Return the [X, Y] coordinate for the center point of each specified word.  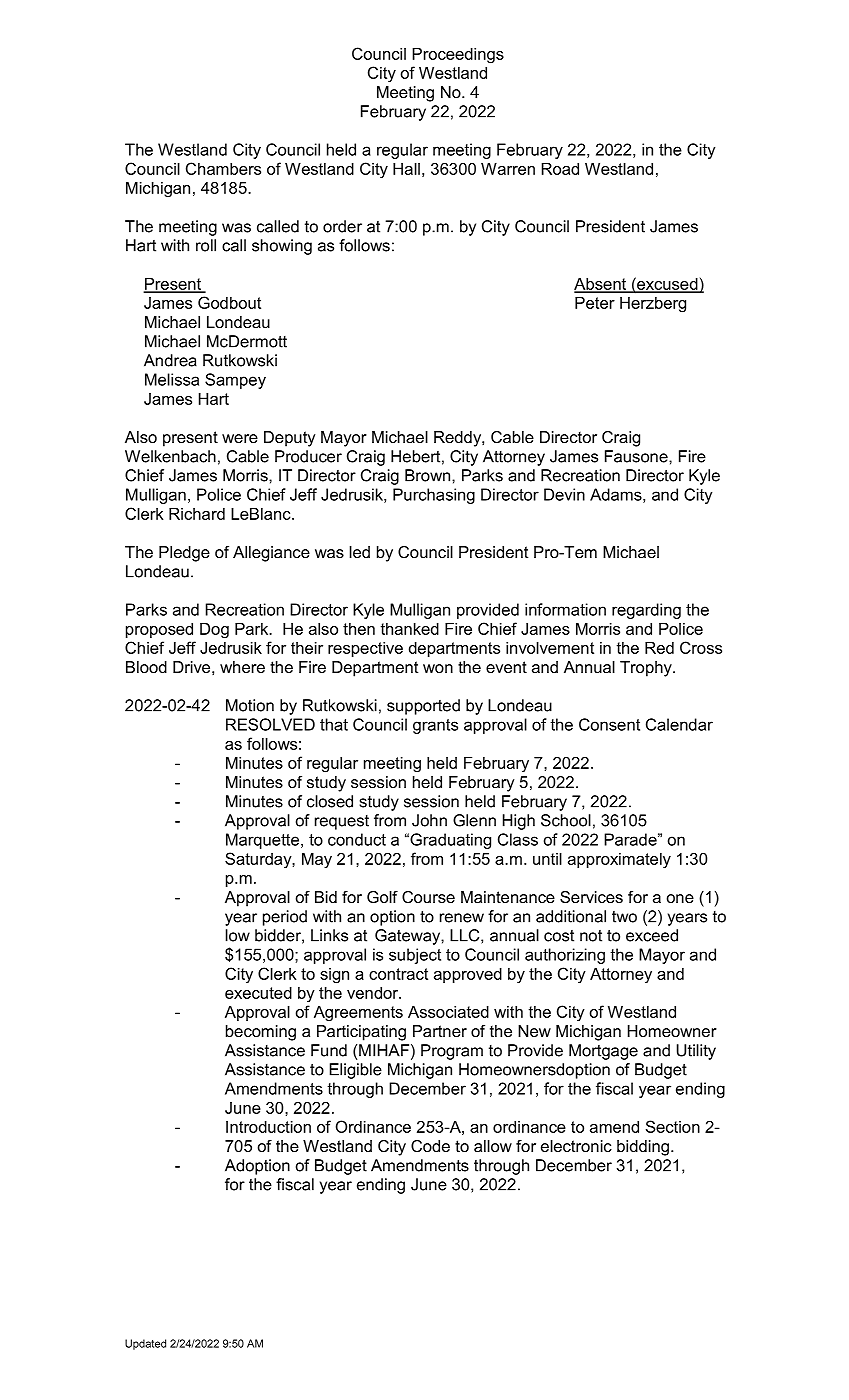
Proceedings [458, 56]
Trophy [647, 669]
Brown [429, 475]
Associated [448, 1012]
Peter [595, 303]
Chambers [223, 168]
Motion [250, 705]
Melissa [172, 379]
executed [258, 993]
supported [423, 707]
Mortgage [603, 1052]
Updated [145, 1344]
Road [560, 169]
